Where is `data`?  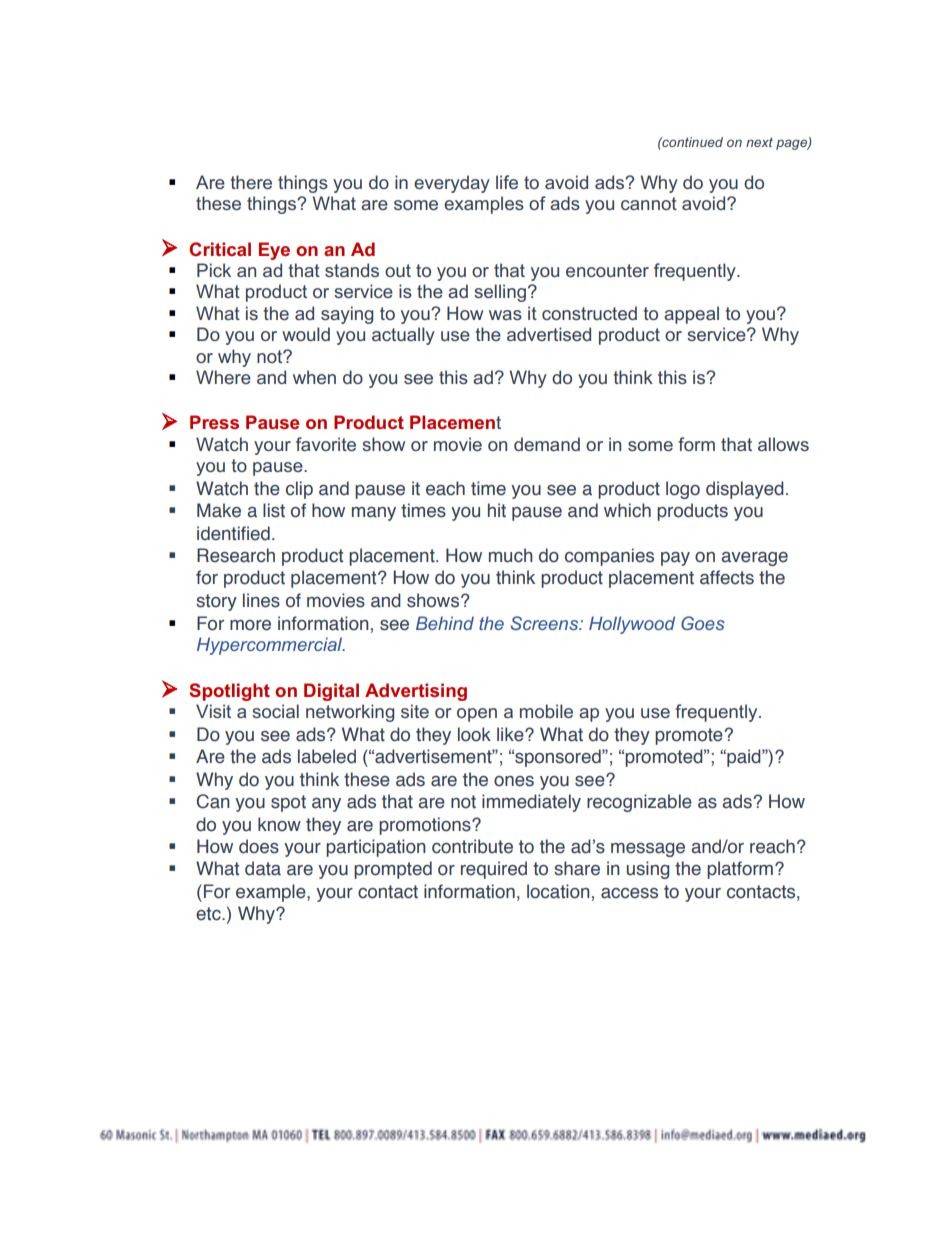
data is located at coordinates (263, 868).
